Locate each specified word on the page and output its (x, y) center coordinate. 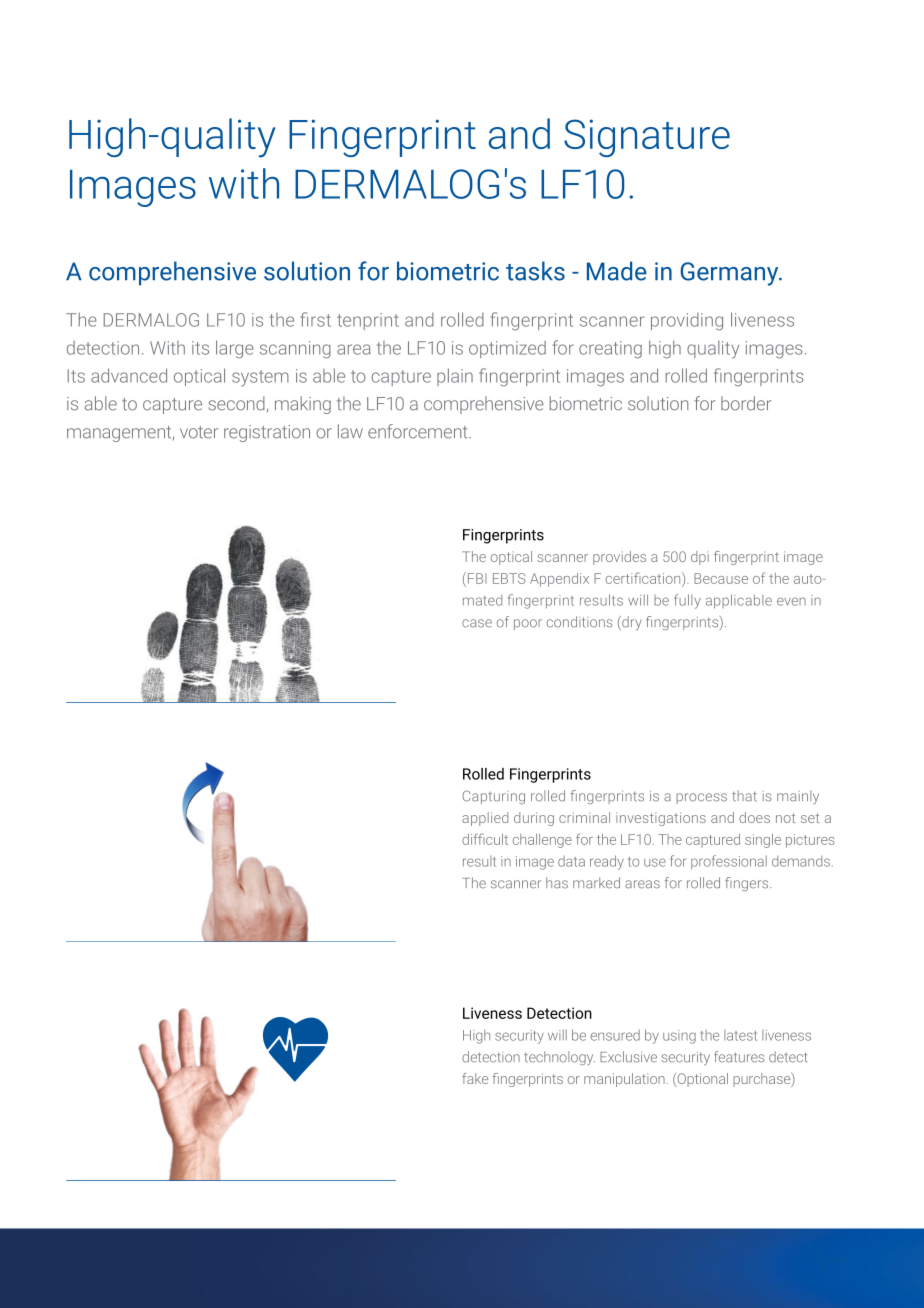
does (754, 817)
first (315, 319)
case (477, 623)
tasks (535, 271)
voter (199, 432)
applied (485, 819)
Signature (647, 138)
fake (475, 1078)
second (237, 403)
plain (455, 377)
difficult (485, 839)
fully (687, 601)
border (746, 403)
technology (559, 1058)
